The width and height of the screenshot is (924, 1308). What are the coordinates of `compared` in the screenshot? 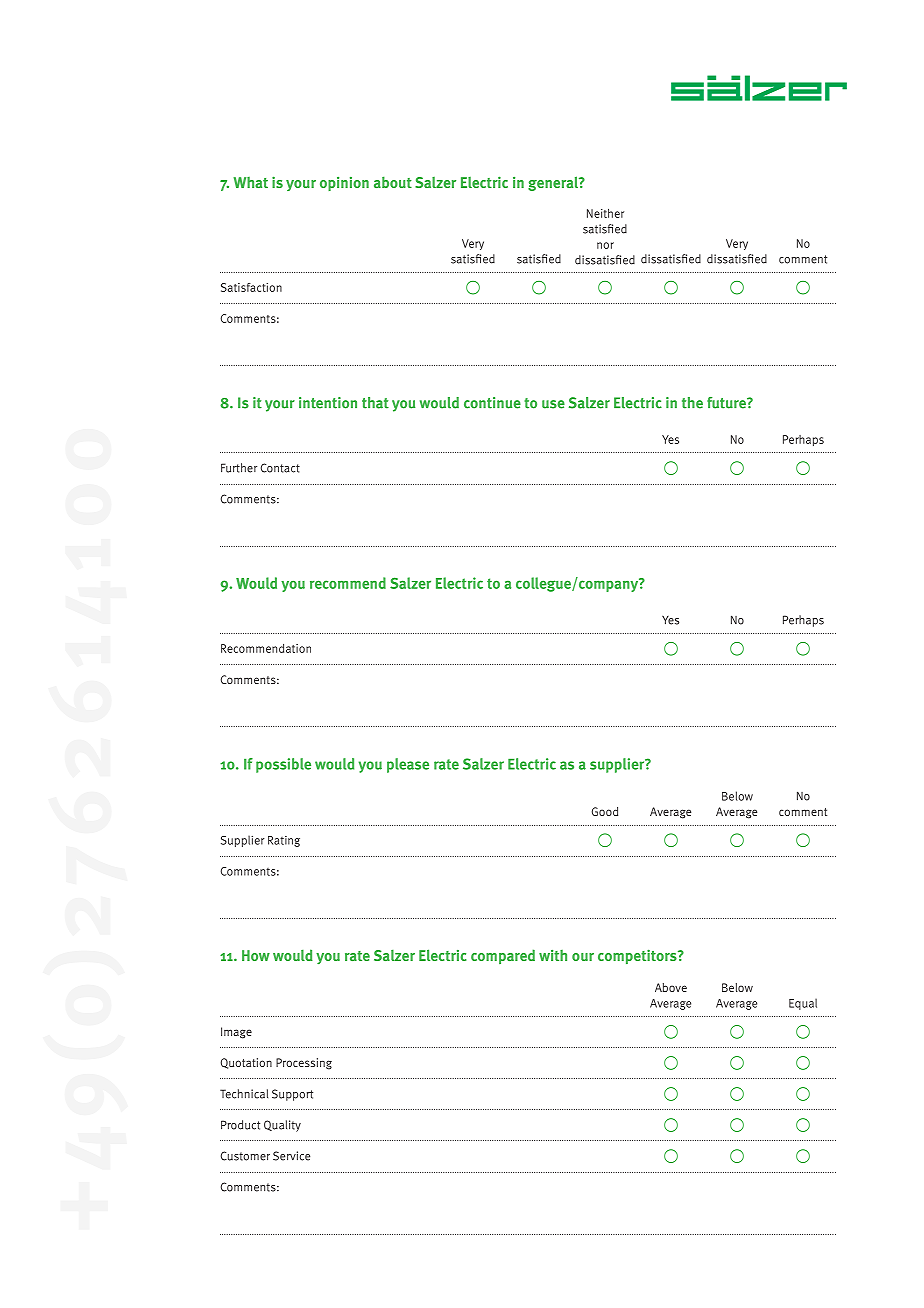 It's located at (503, 956).
